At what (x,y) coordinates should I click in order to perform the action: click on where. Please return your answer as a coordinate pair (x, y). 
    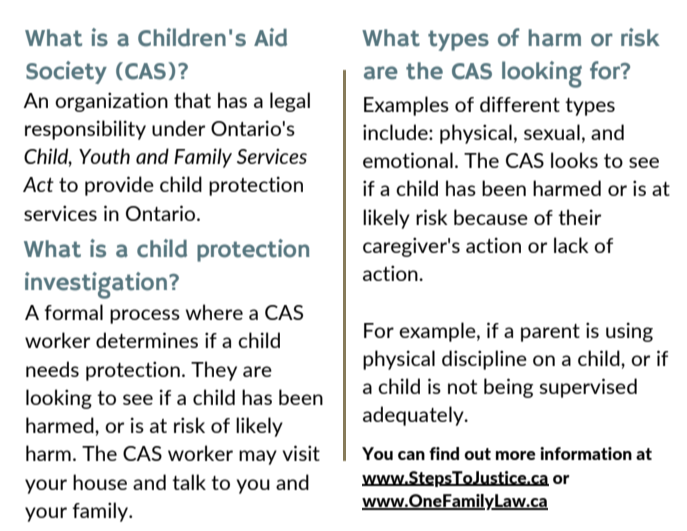
    Looking at the image, I should click on (214, 312).
